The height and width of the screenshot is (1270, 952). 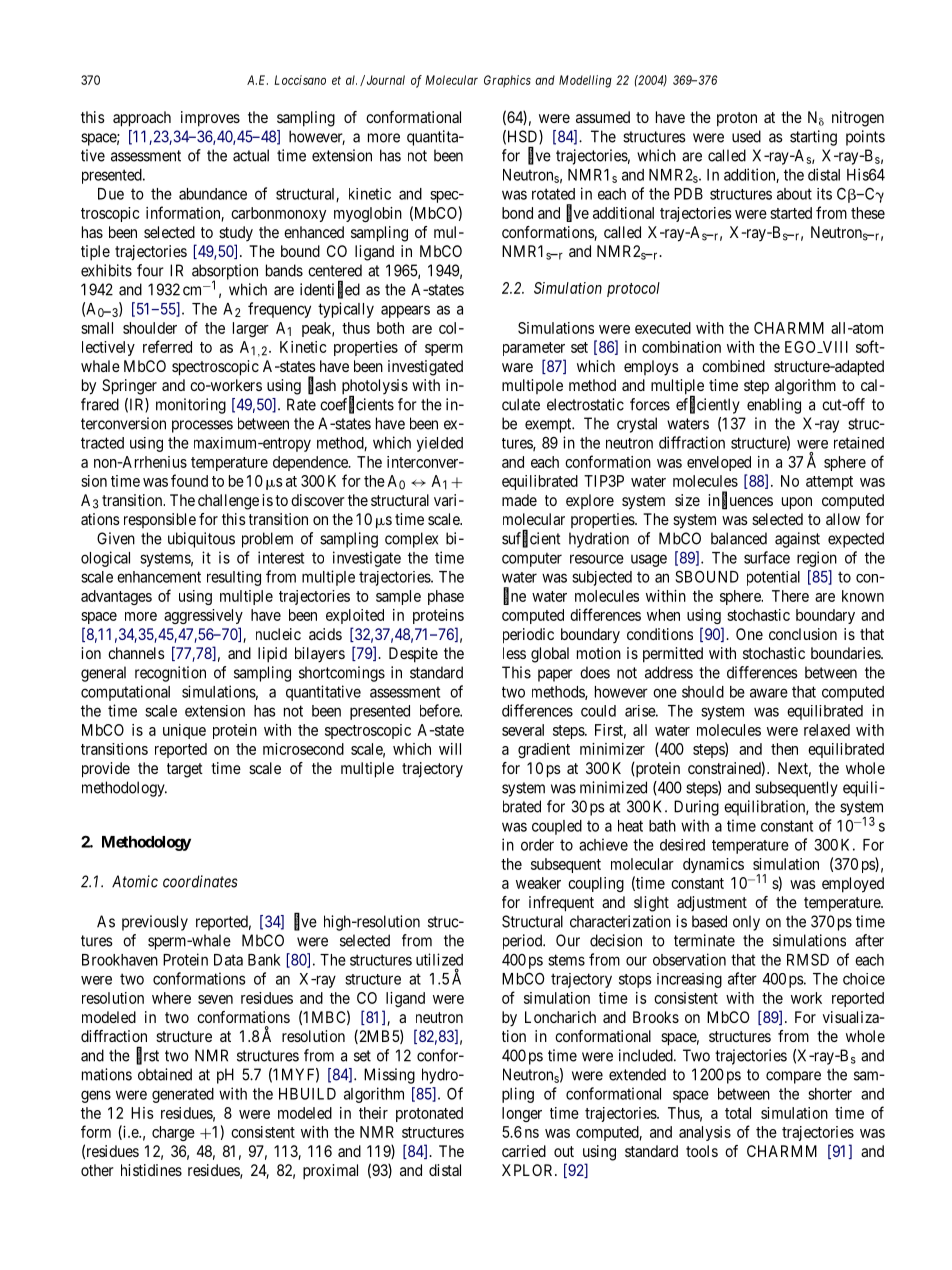 What do you see at coordinates (746, 136) in the screenshot?
I see `used` at bounding box center [746, 136].
